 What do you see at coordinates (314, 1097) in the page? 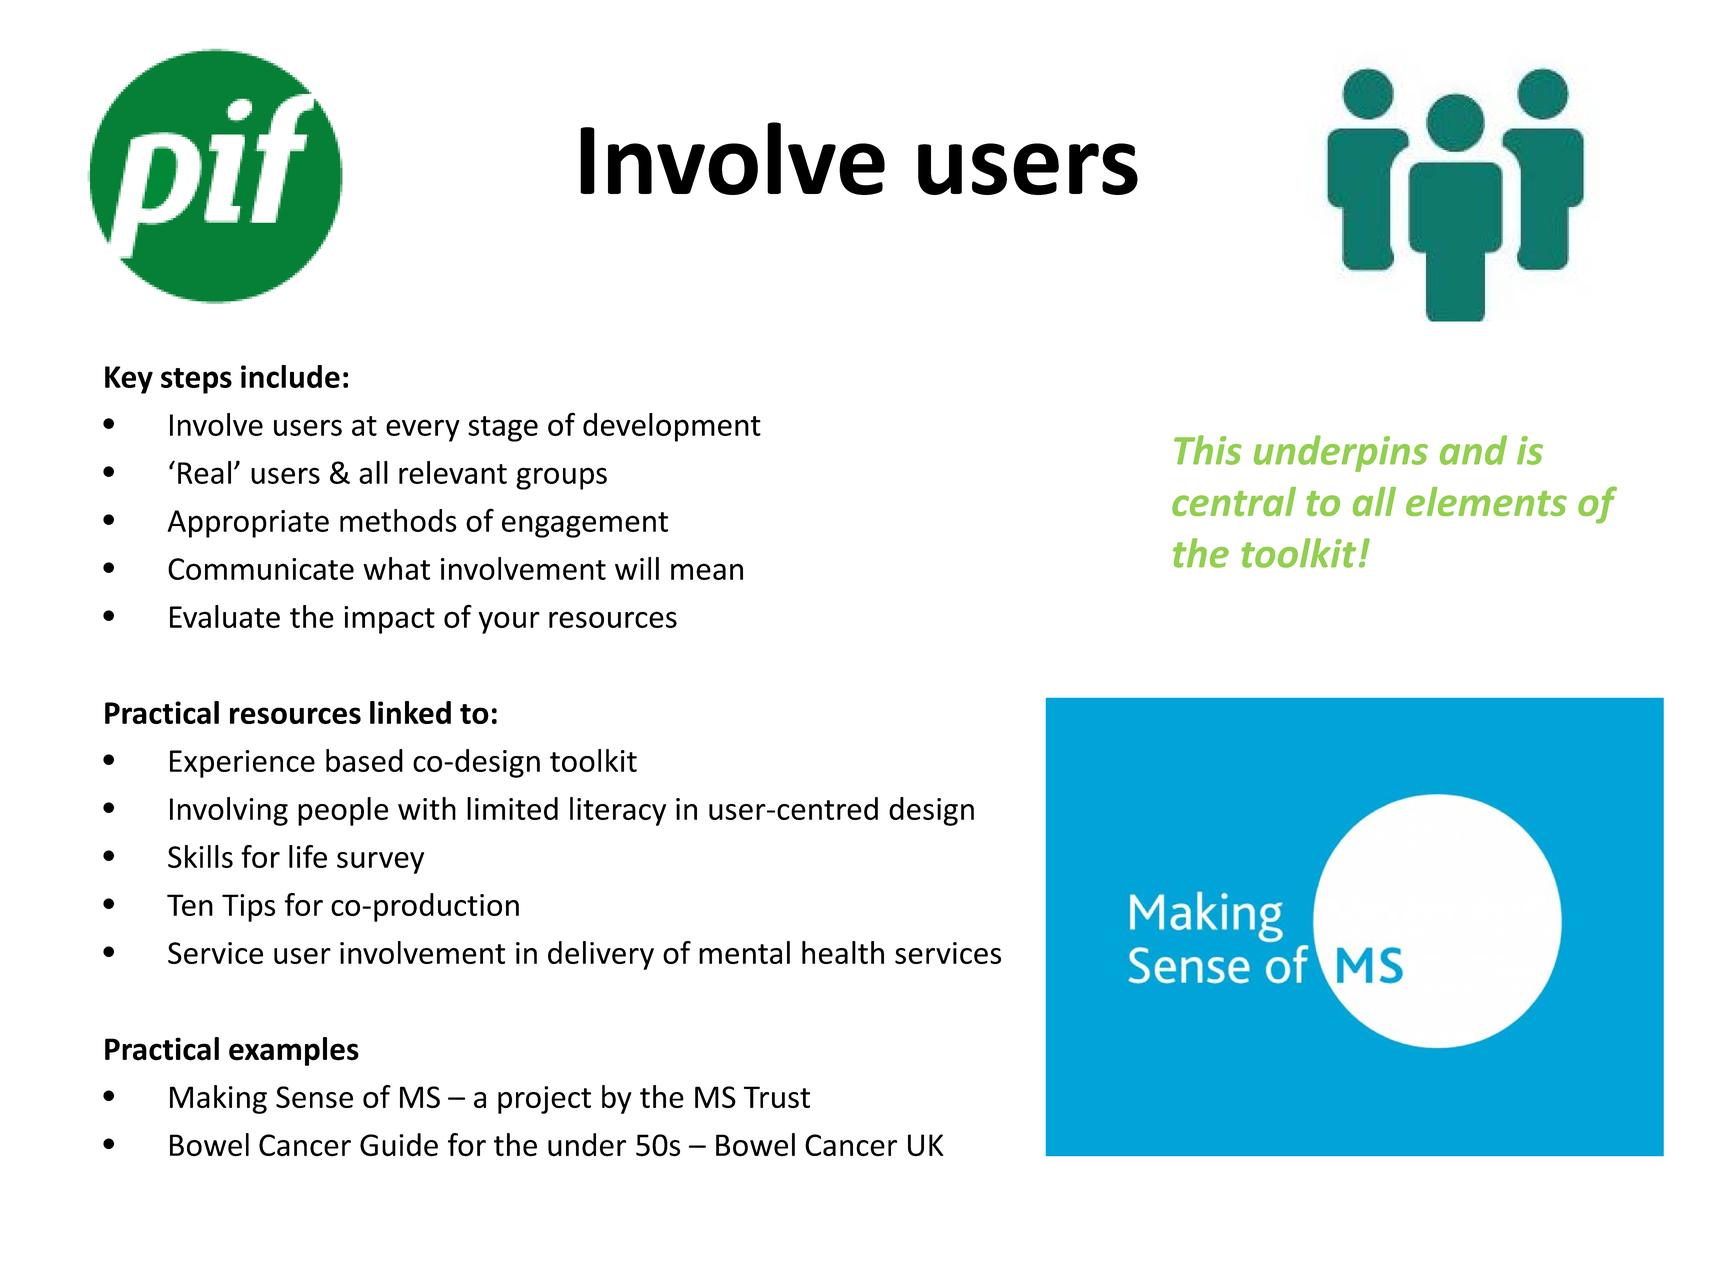
I see `Sense` at bounding box center [314, 1097].
